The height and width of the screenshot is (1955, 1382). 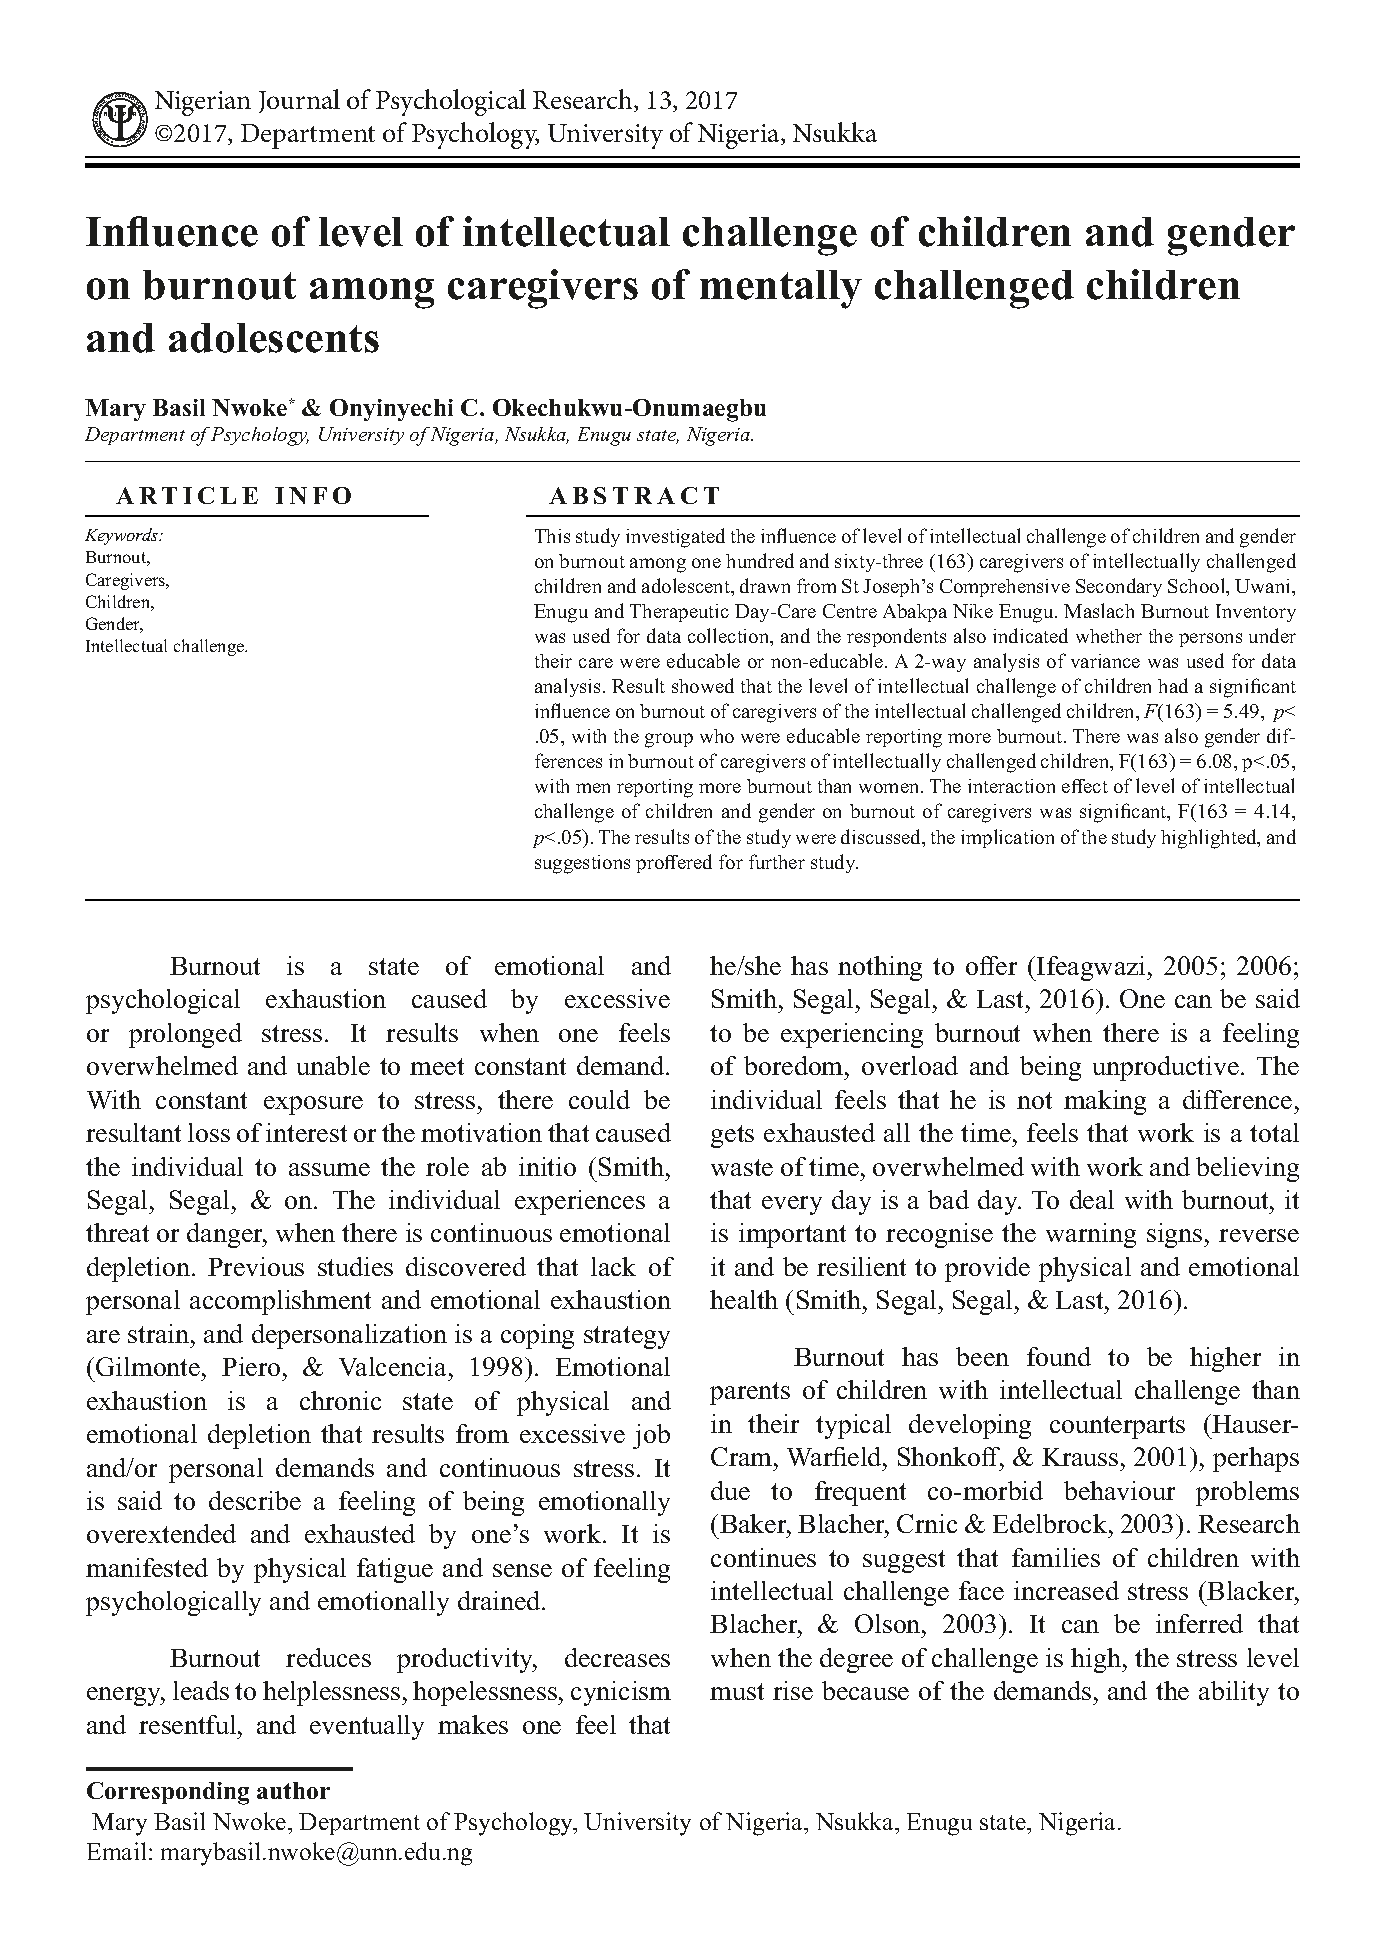 What do you see at coordinates (744, 1299) in the screenshot?
I see `health` at bounding box center [744, 1299].
